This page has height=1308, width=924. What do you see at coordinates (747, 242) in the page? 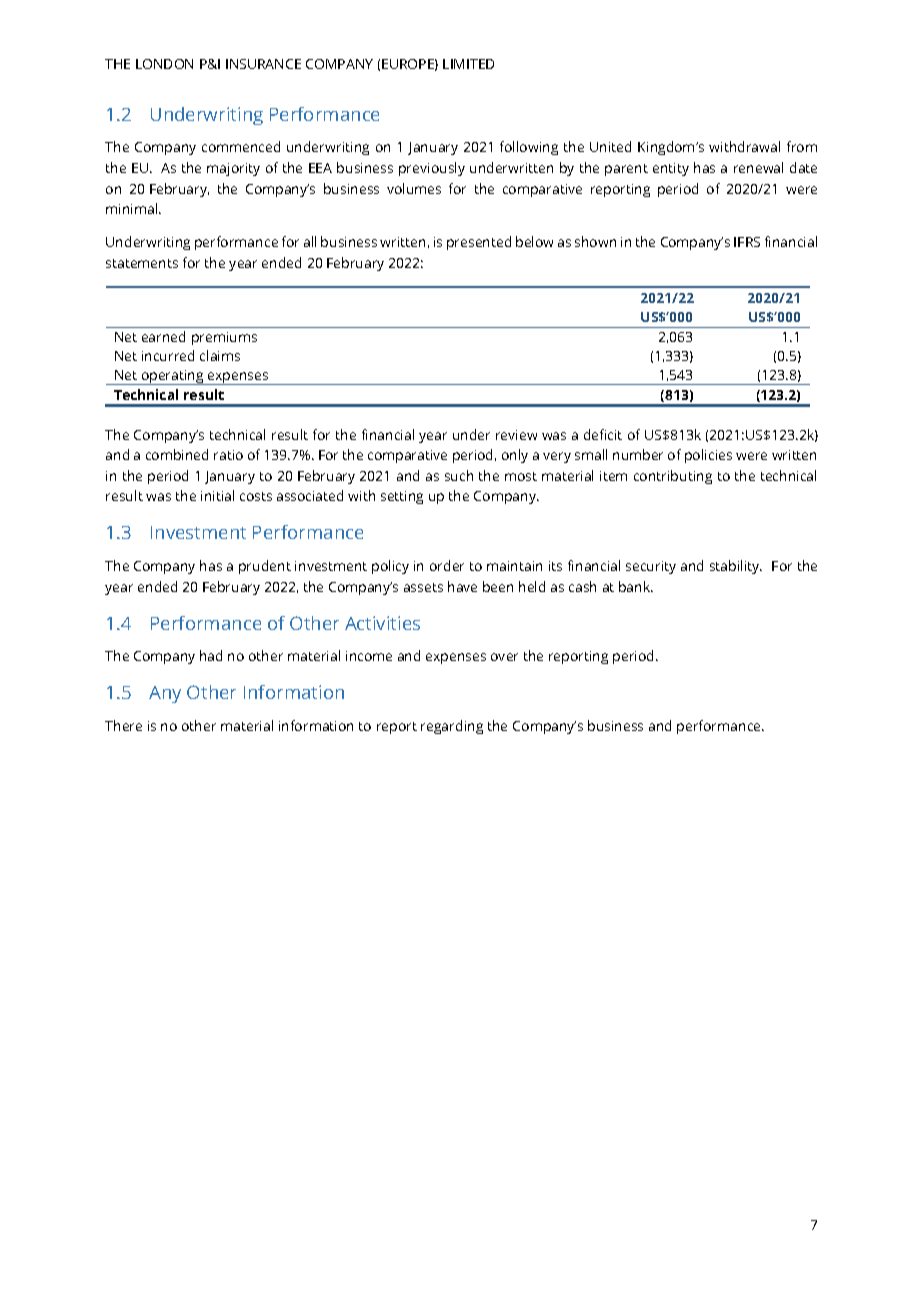
I see `IFRS` at bounding box center [747, 242].
